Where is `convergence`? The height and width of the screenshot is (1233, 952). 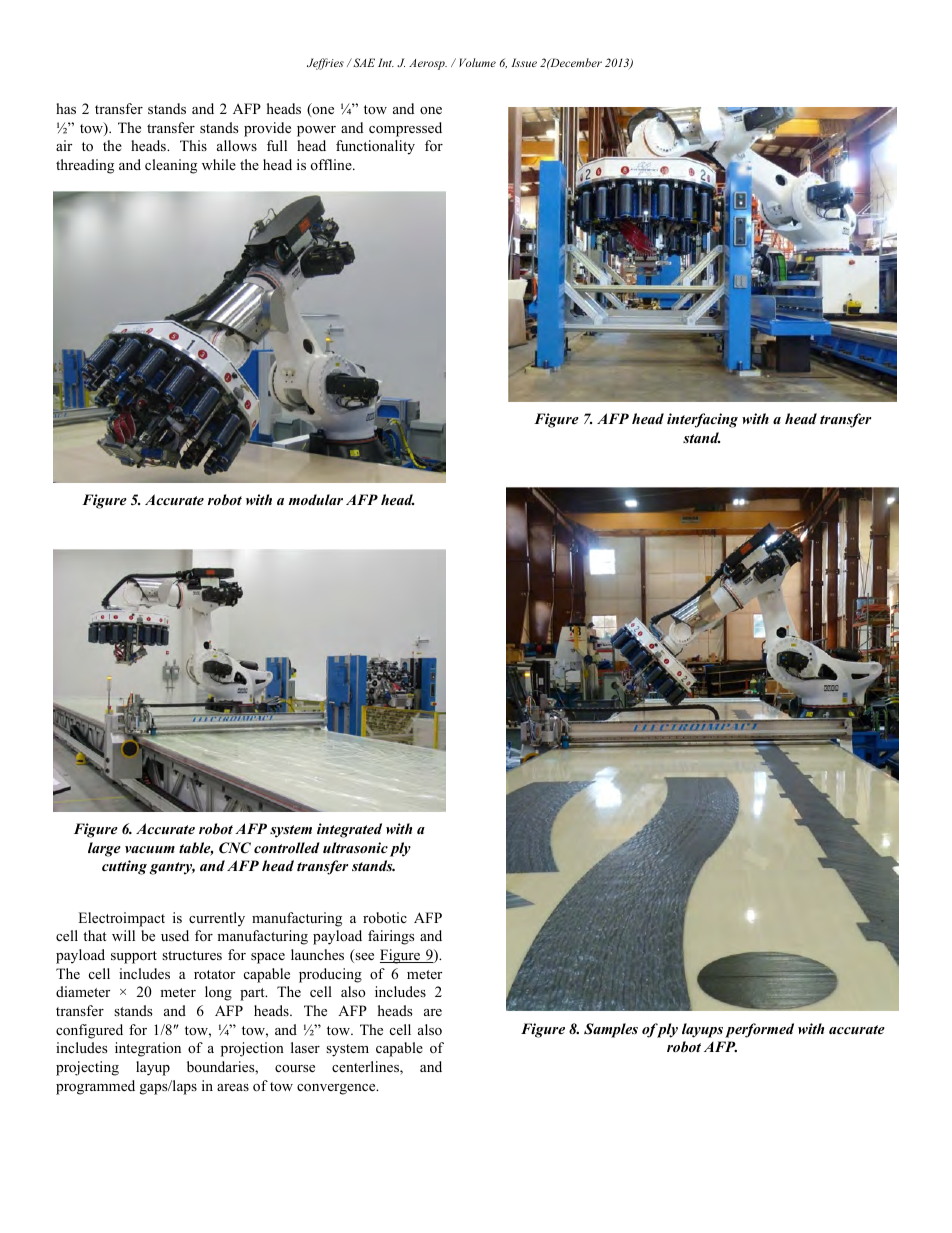
convergence is located at coordinates (337, 1089).
